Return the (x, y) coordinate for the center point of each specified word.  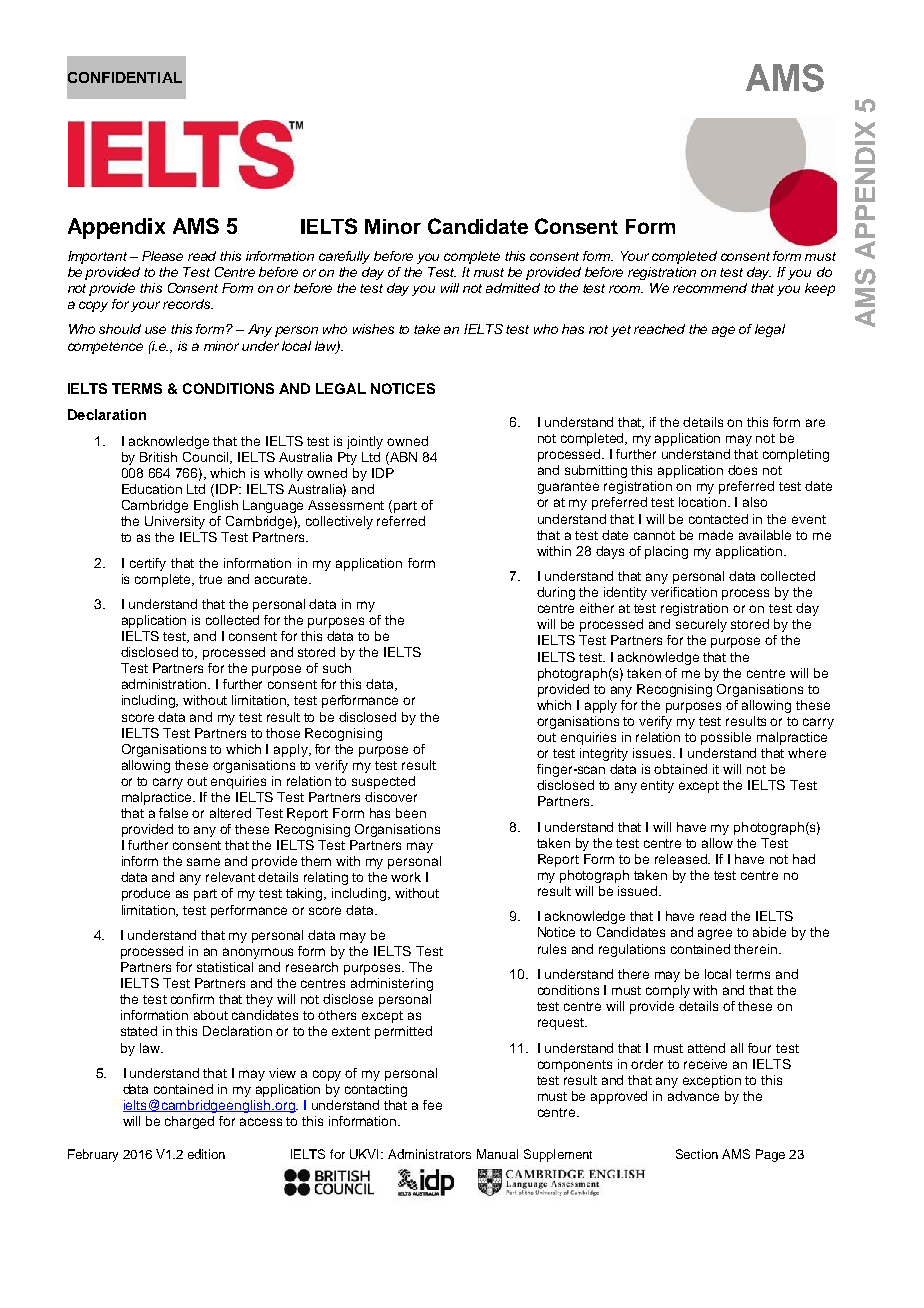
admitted (513, 288)
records (188, 304)
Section (697, 1154)
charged (189, 1122)
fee (432, 1105)
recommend (710, 288)
